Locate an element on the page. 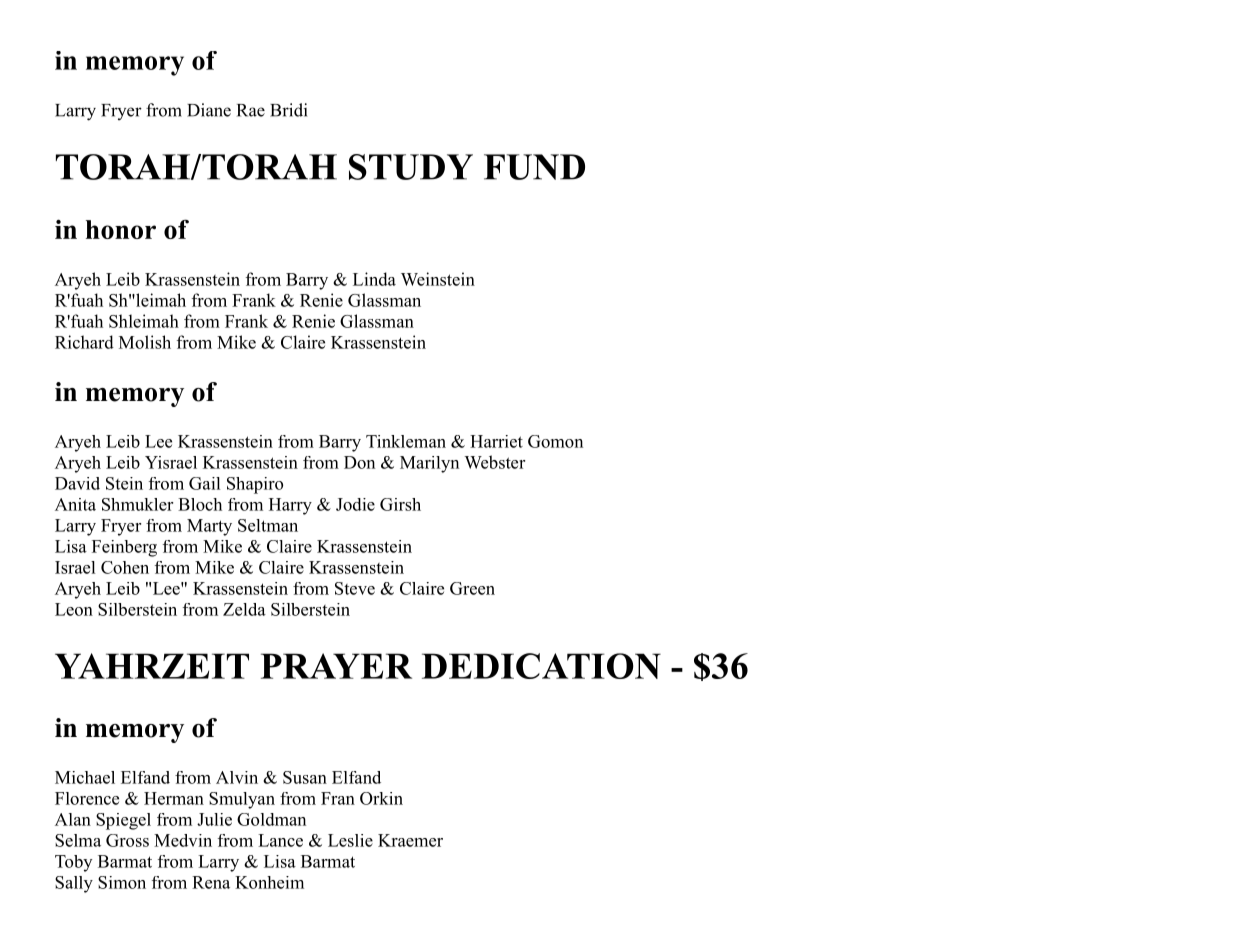  Harriet is located at coordinates (496, 441).
